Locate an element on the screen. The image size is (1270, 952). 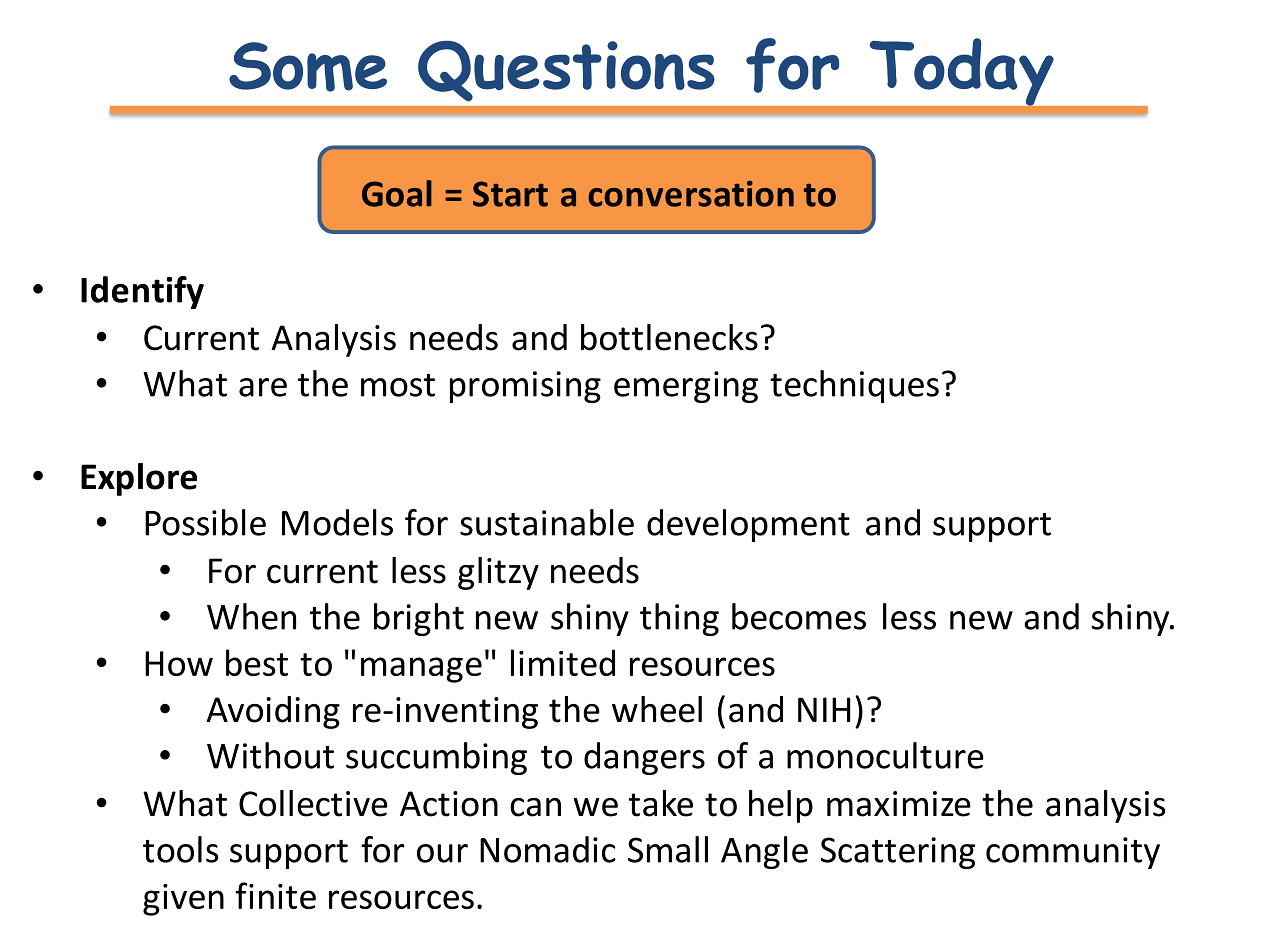
Some is located at coordinates (308, 67).
